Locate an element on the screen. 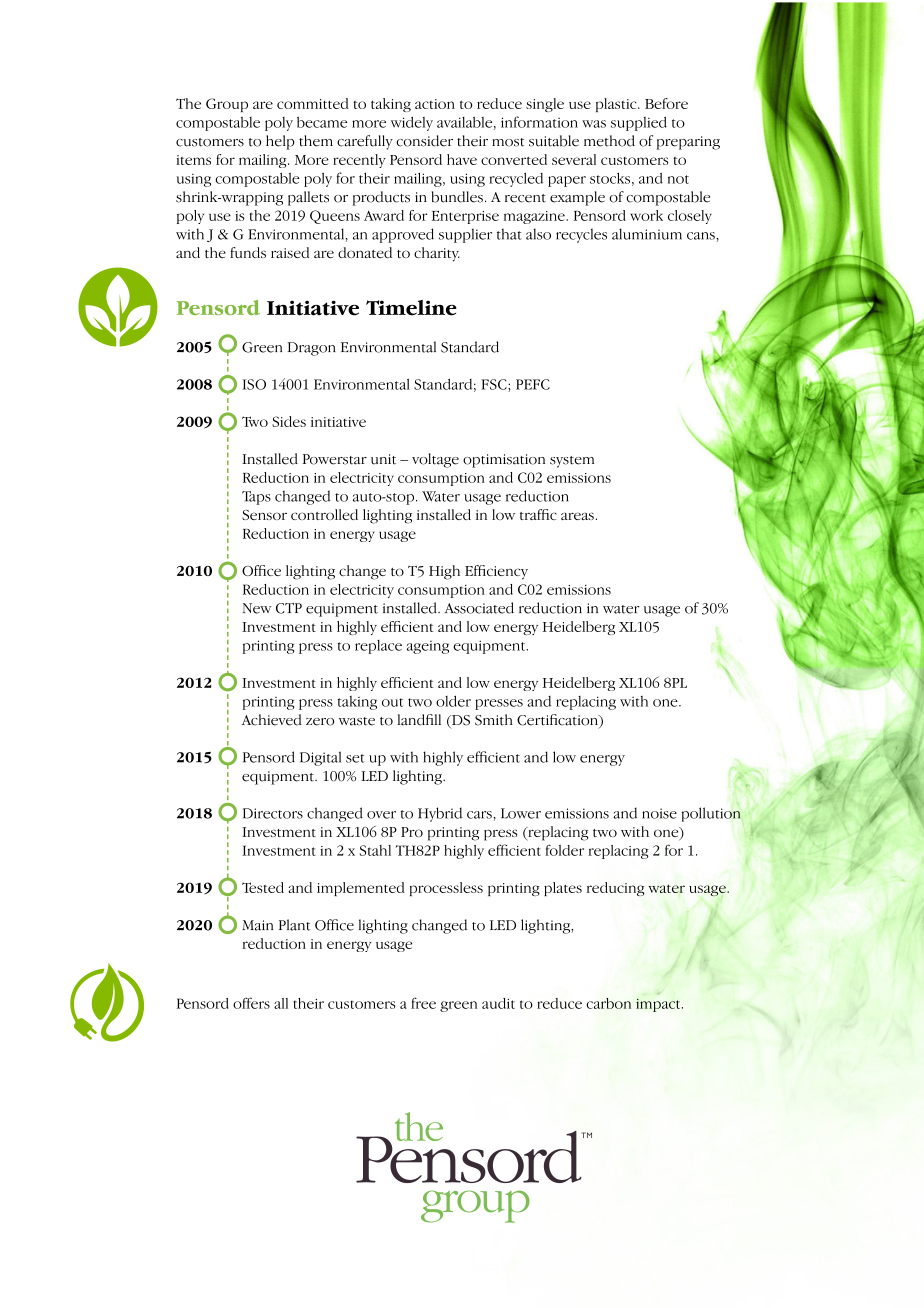 The image size is (924, 1308). noise is located at coordinates (659, 813).
